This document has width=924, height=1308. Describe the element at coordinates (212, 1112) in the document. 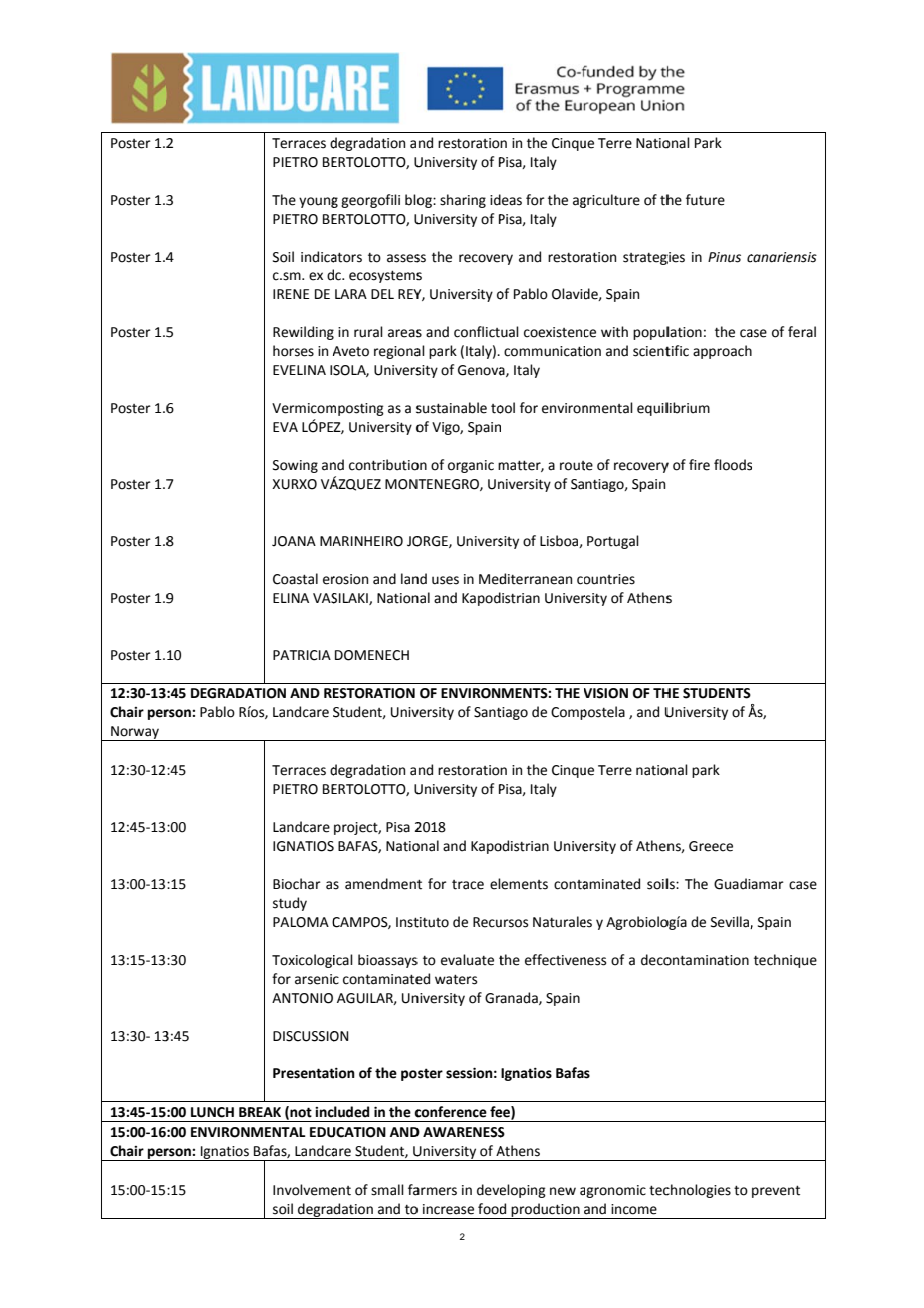

I see `LUNCH` at that location.
